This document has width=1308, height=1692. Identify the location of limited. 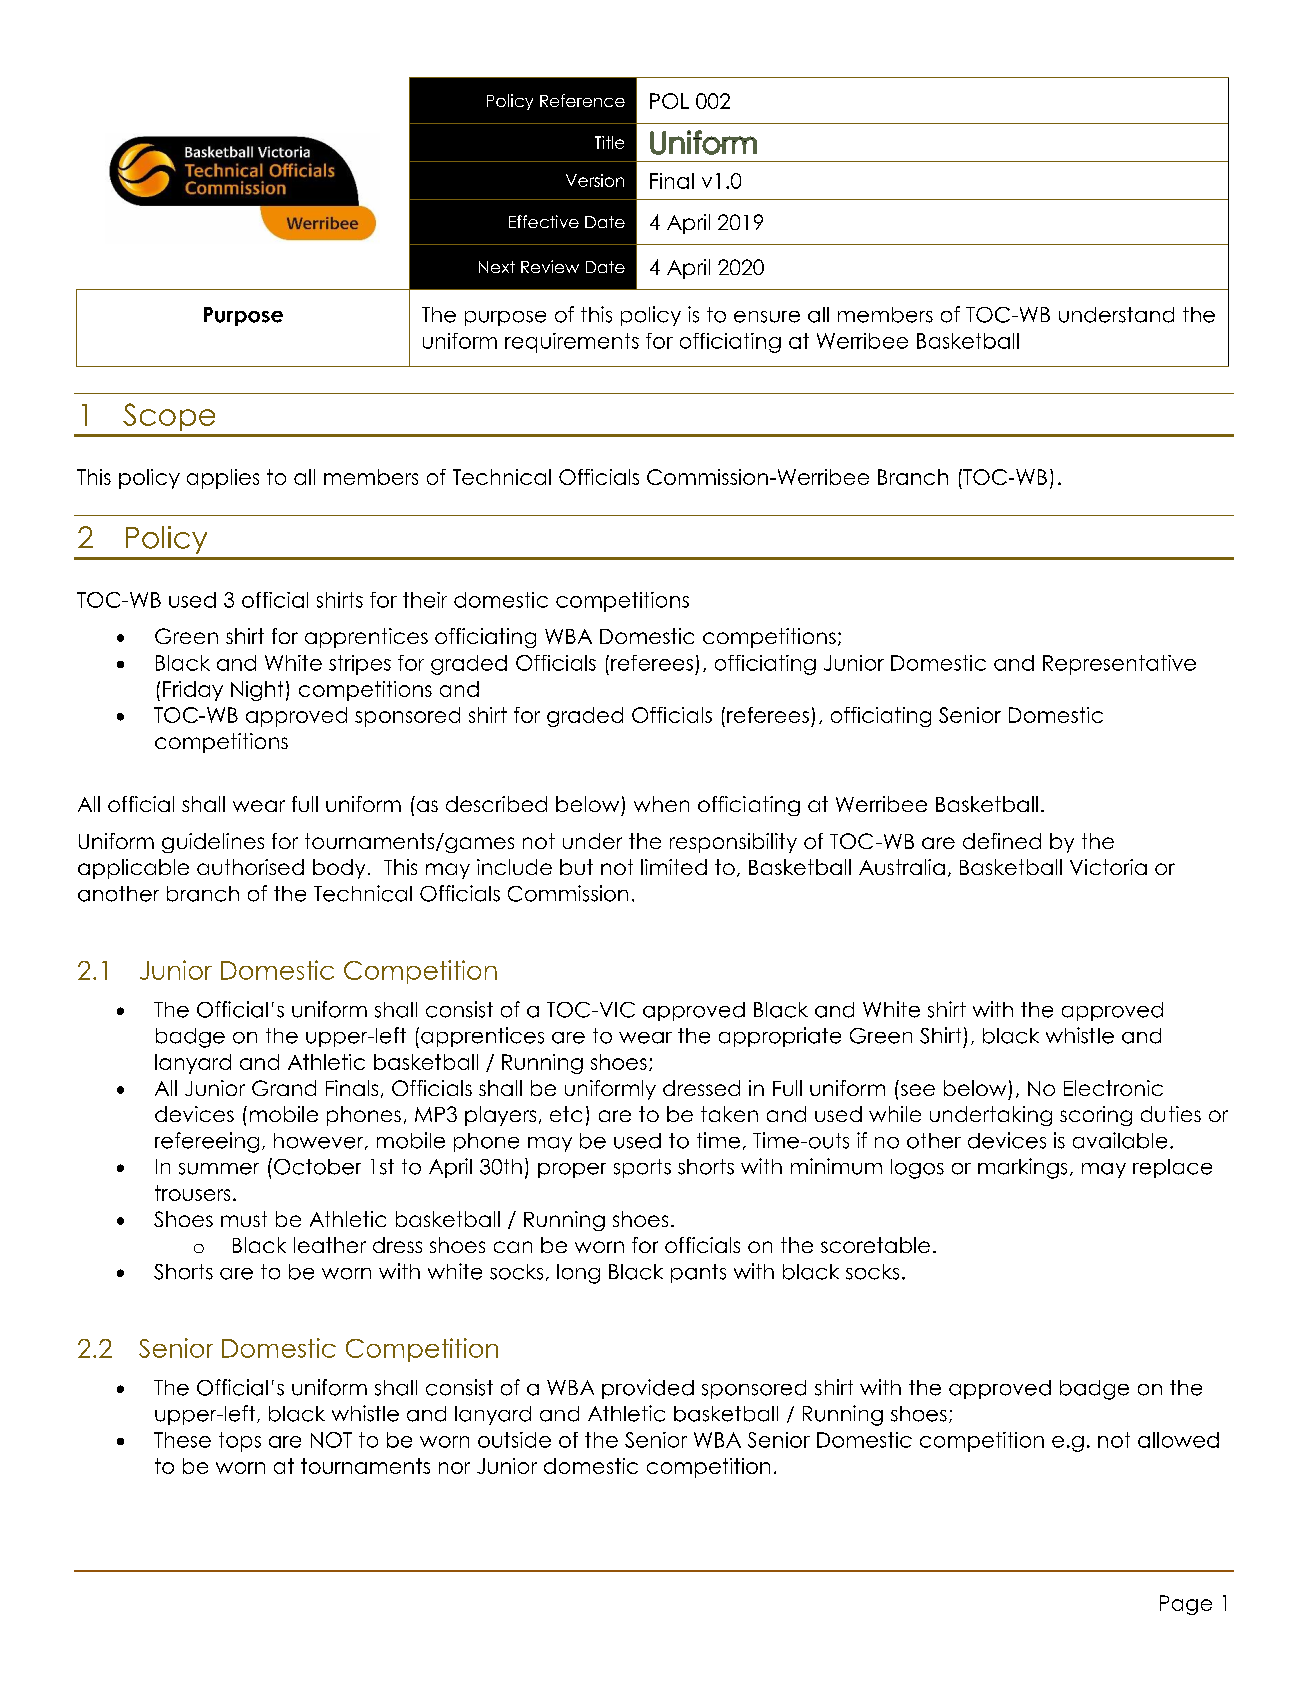
(674, 867).
